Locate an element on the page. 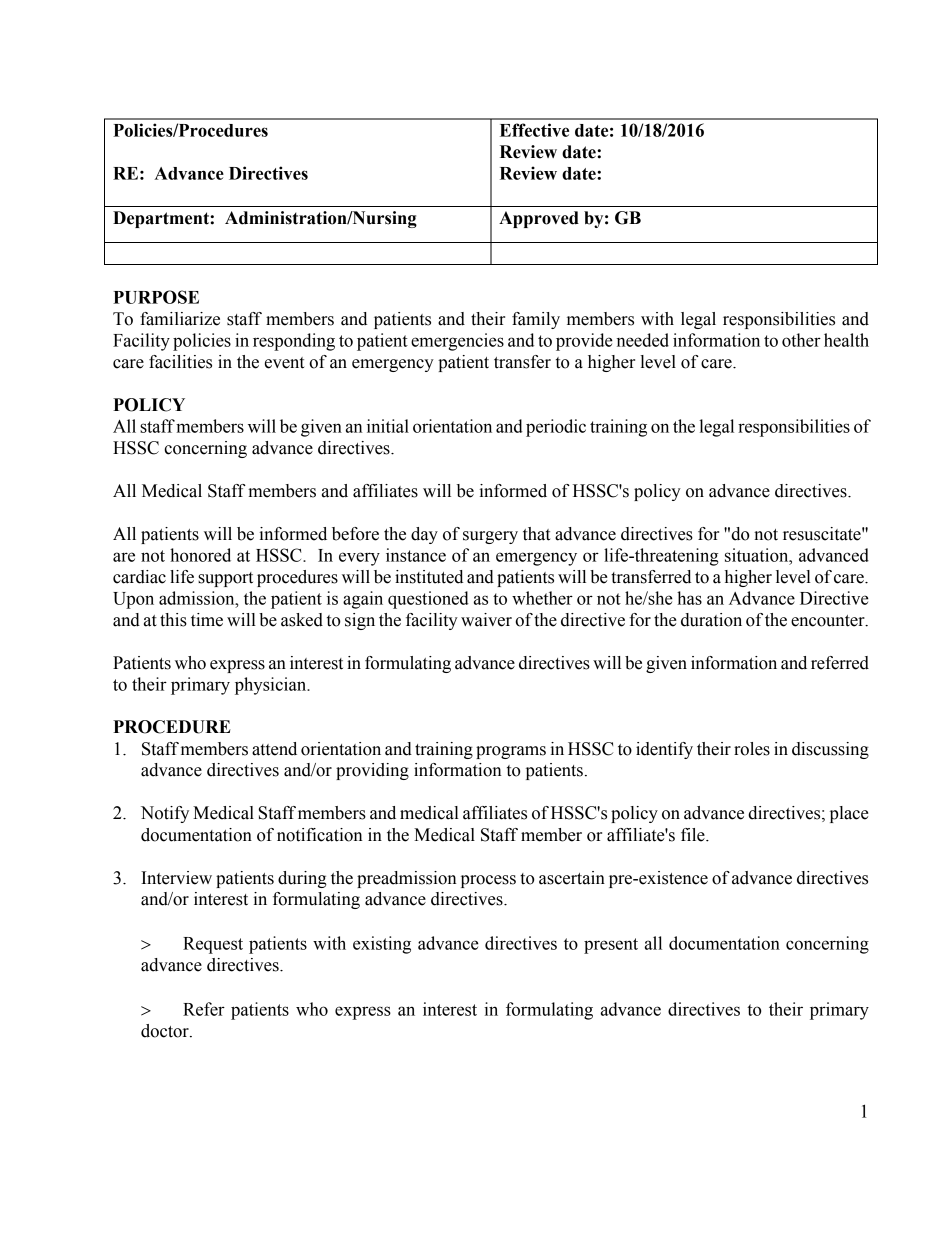 The width and height of the document is (952, 1233). support is located at coordinates (225, 579).
